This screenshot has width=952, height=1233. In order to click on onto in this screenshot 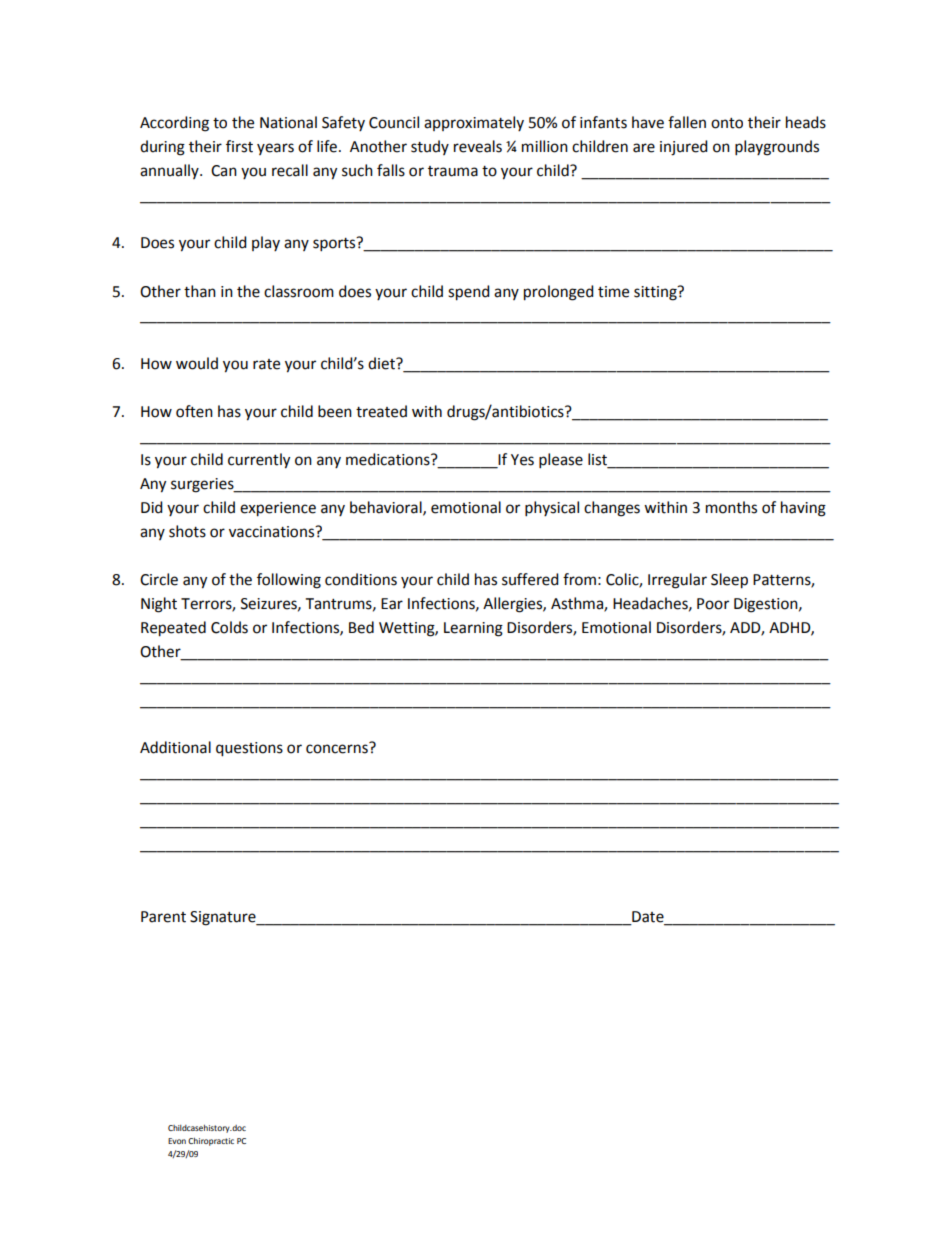, I will do `click(727, 123)`.
